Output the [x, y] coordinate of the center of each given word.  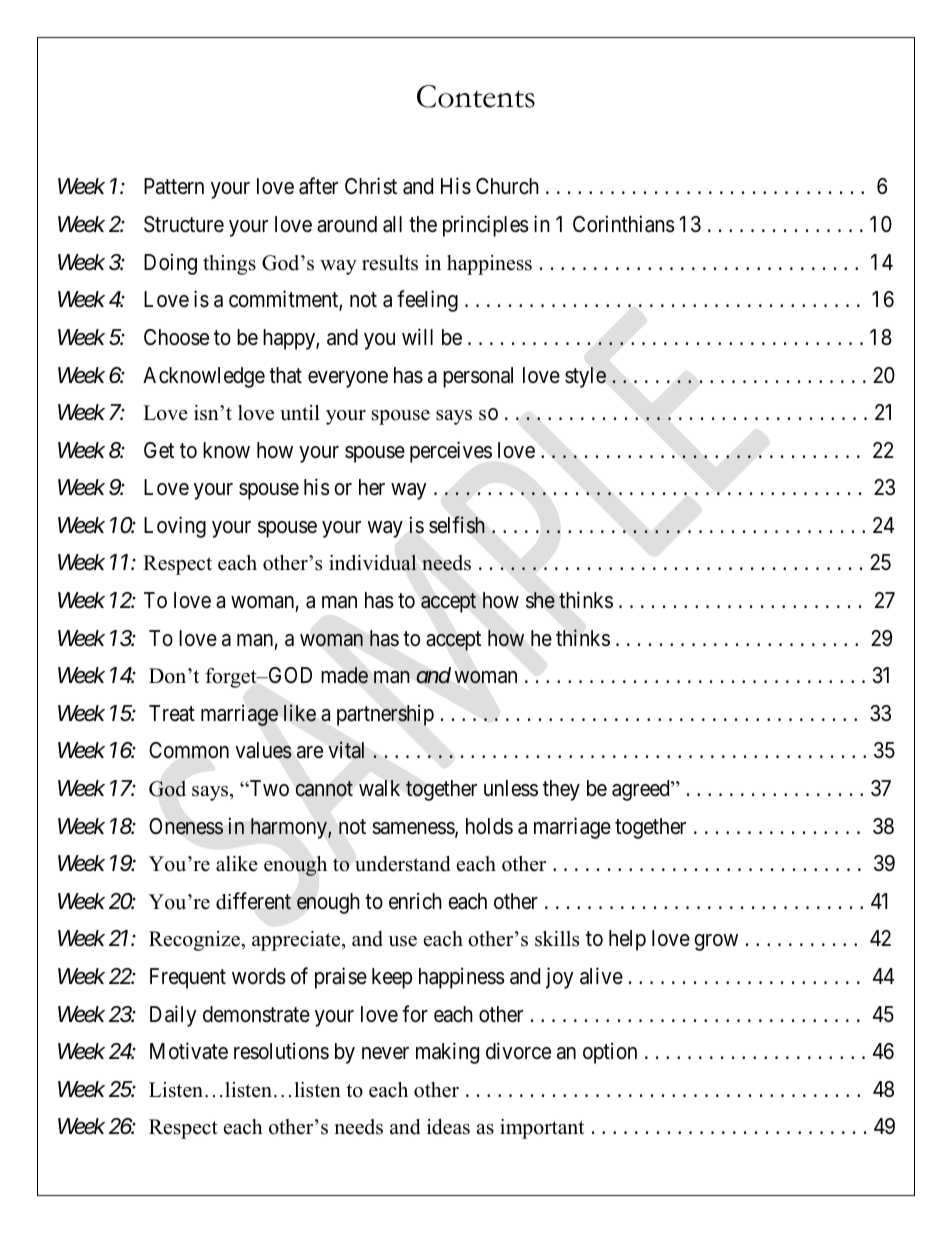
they [561, 790]
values [263, 750]
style [585, 377]
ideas [448, 1127]
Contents [476, 96]
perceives [451, 452]
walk [379, 788]
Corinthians [624, 224]
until [300, 413]
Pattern [174, 186]
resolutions [281, 1051]
